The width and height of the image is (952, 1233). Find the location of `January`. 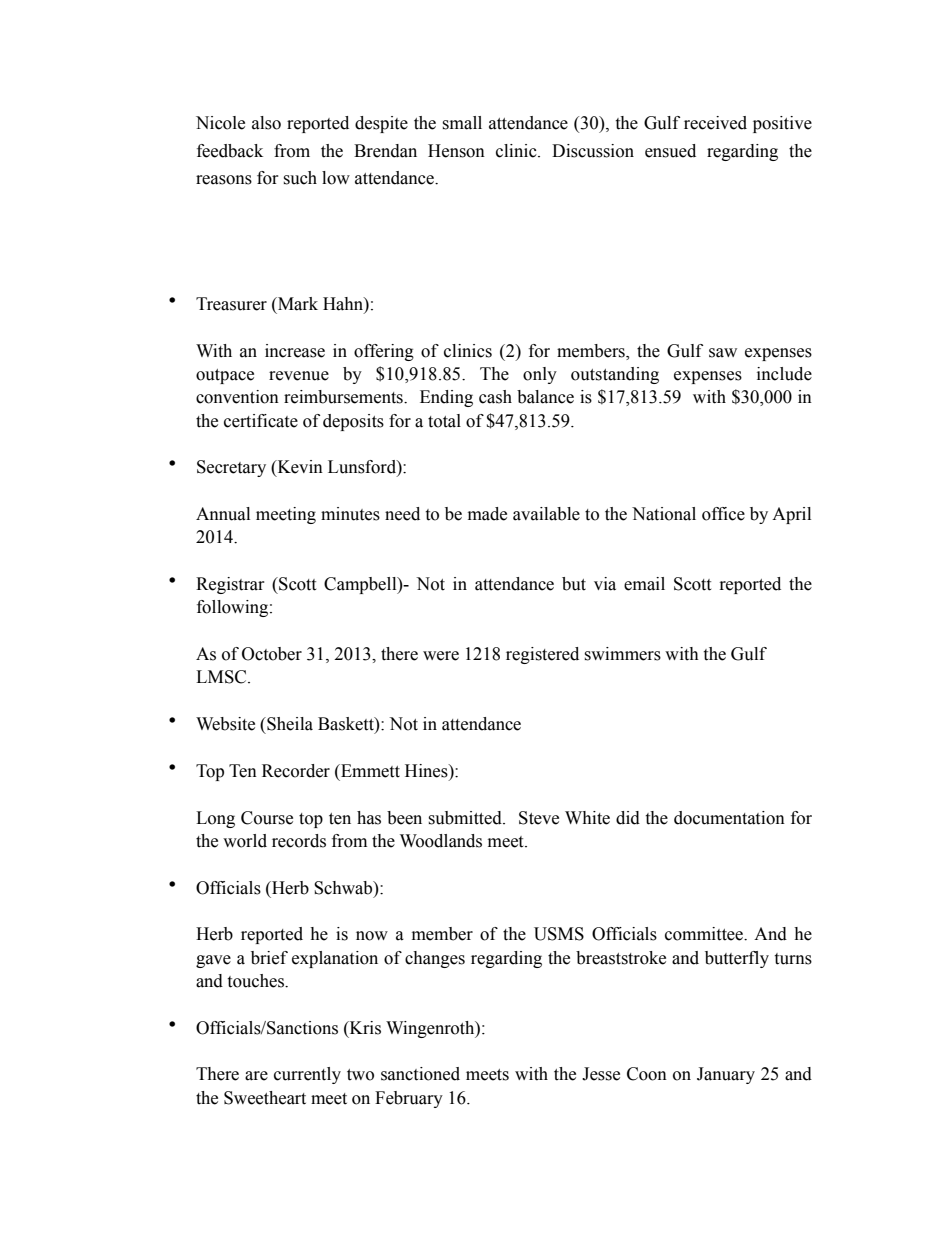

January is located at coordinates (726, 1075).
